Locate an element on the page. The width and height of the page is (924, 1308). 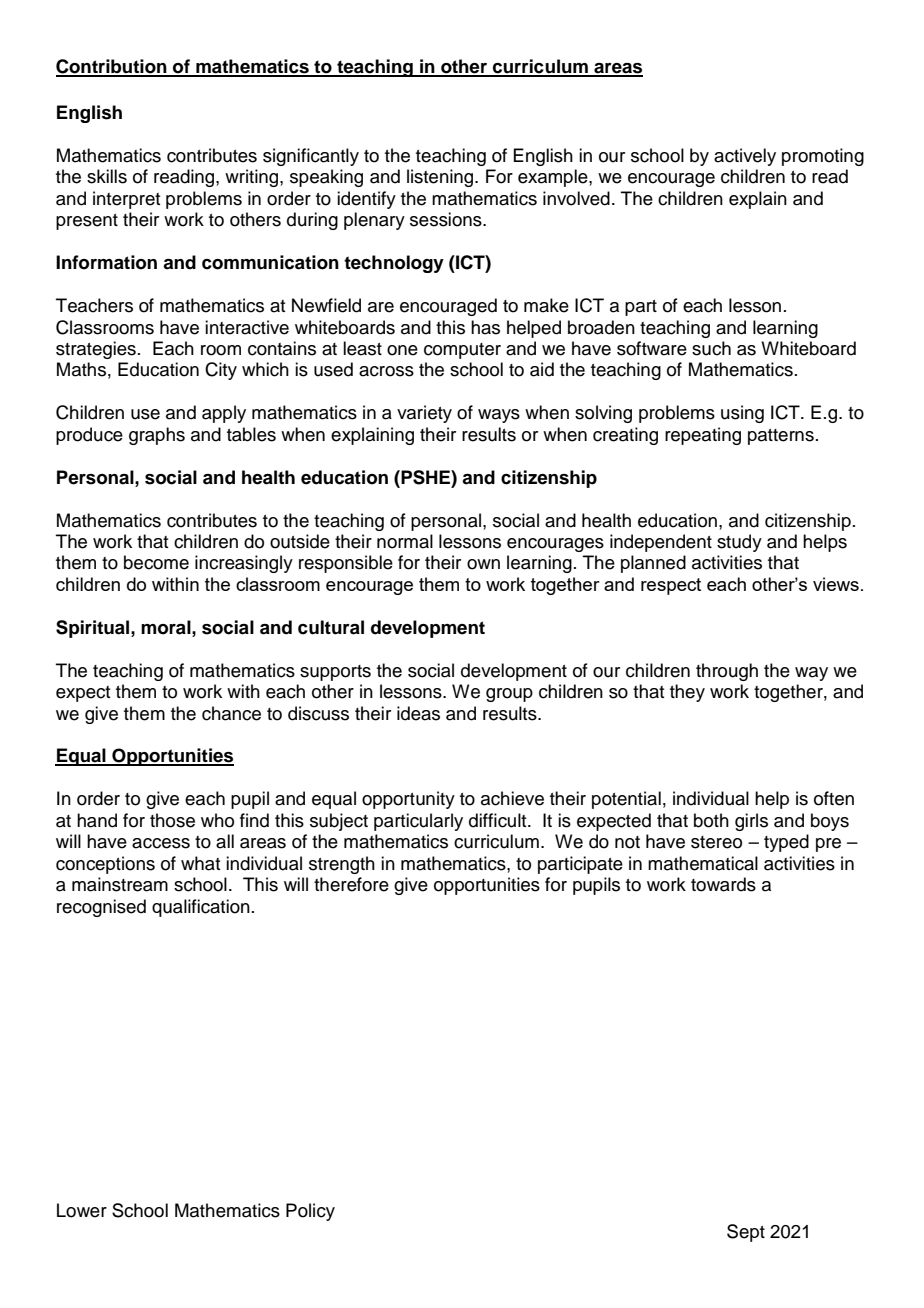
Lower is located at coordinates (82, 1210).
